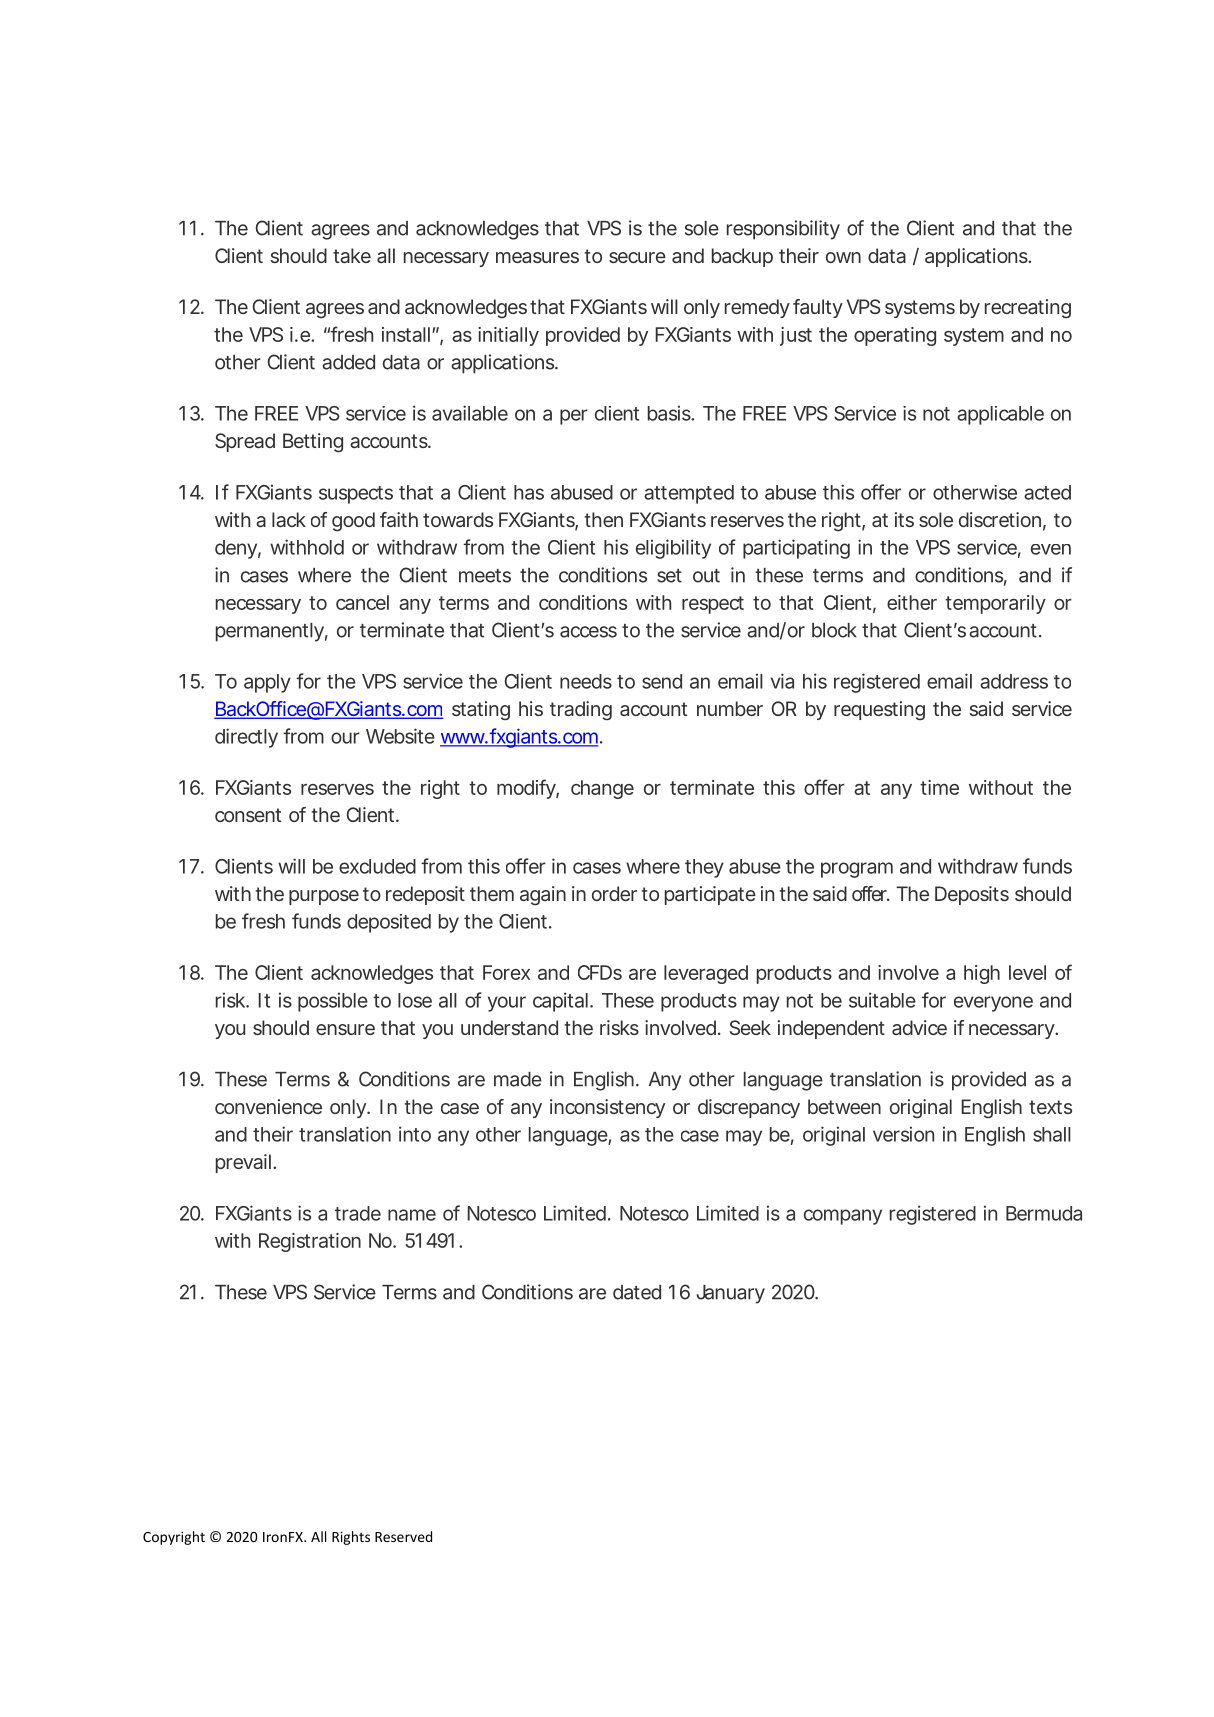  I want to click on inconsistency, so click(607, 1108).
